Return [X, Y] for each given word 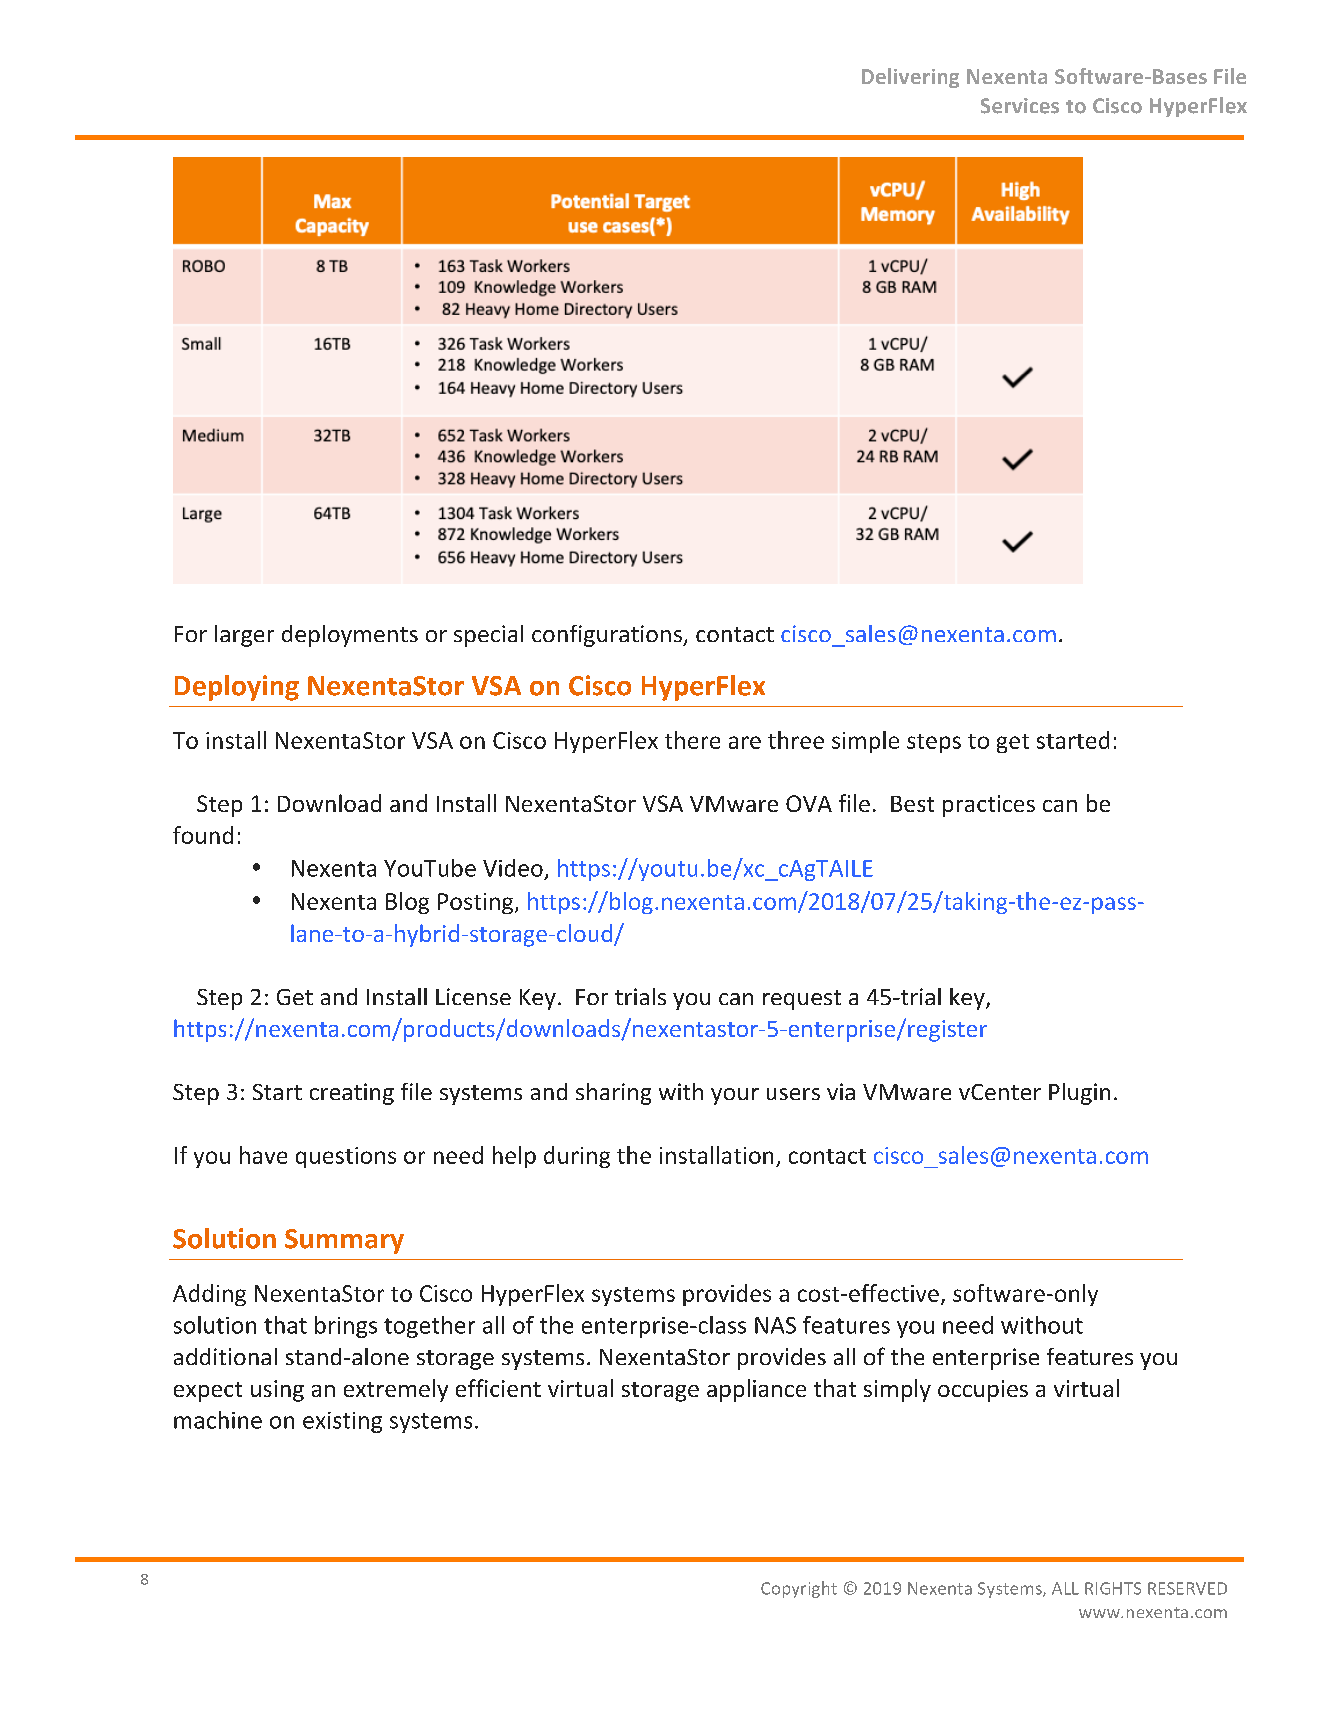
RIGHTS [1113, 1588]
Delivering [910, 78]
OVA [809, 803]
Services [1020, 106]
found [203, 835]
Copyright [799, 1589]
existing [342, 1422]
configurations [608, 636]
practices [989, 806]
